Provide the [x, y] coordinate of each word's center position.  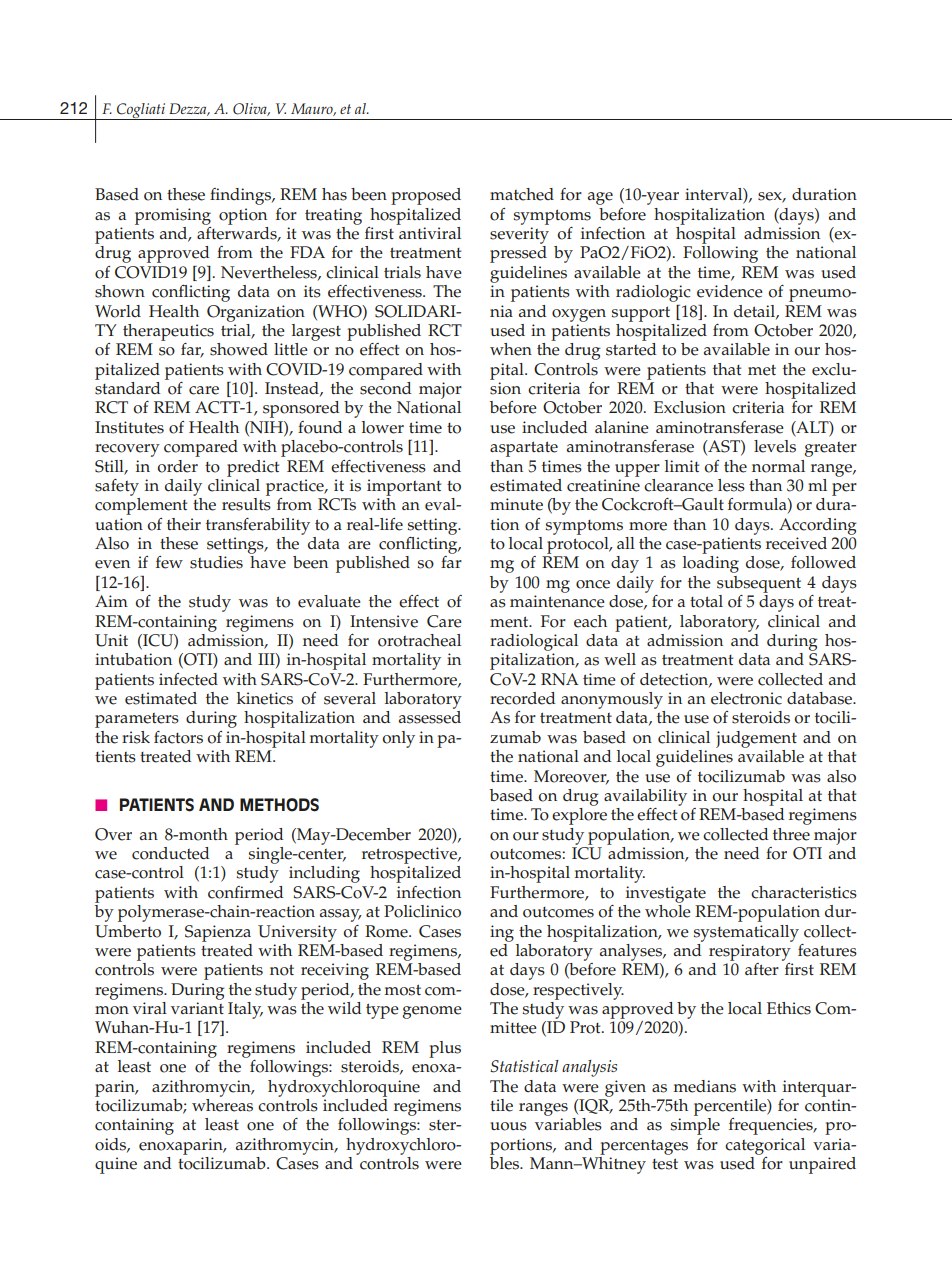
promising [173, 216]
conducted [170, 853]
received [796, 543]
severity [519, 235]
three [791, 834]
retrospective [410, 855]
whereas [222, 1104]
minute [516, 504]
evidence [730, 291]
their [184, 524]
